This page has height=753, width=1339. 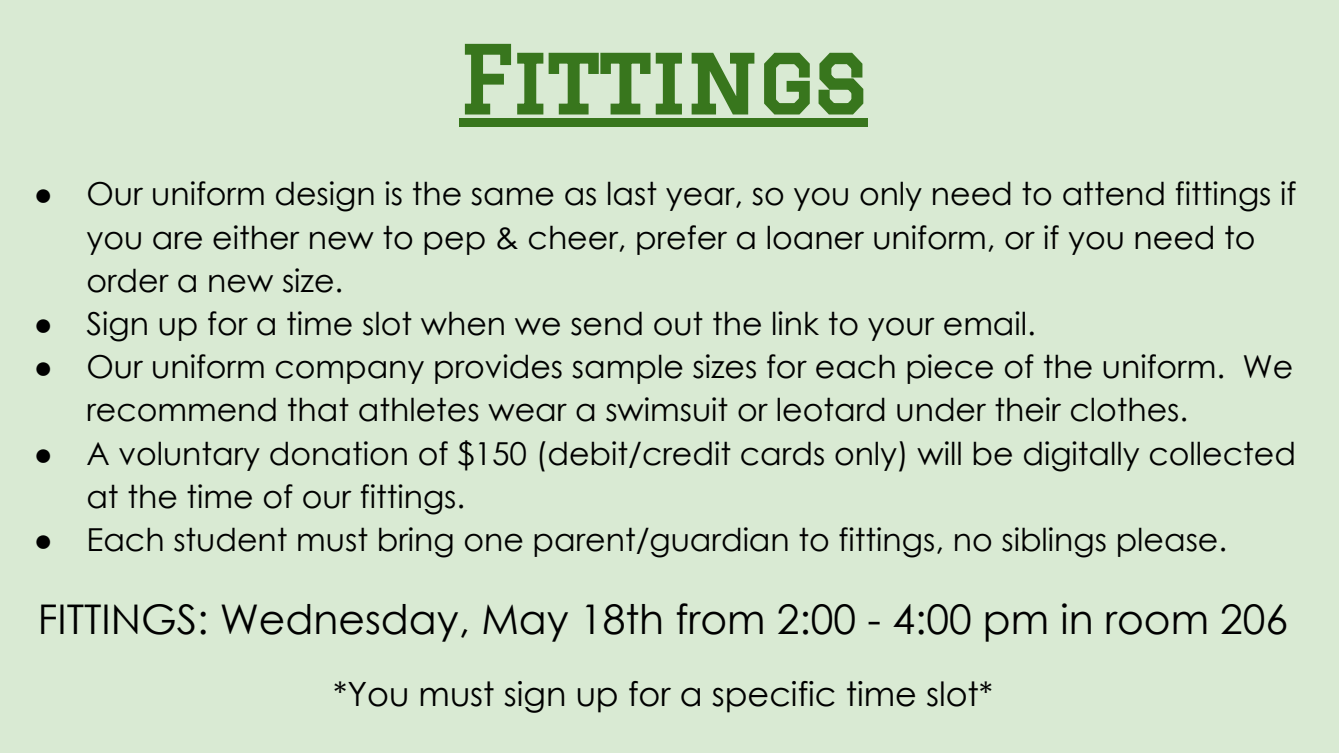 I want to click on student, so click(x=230, y=539).
